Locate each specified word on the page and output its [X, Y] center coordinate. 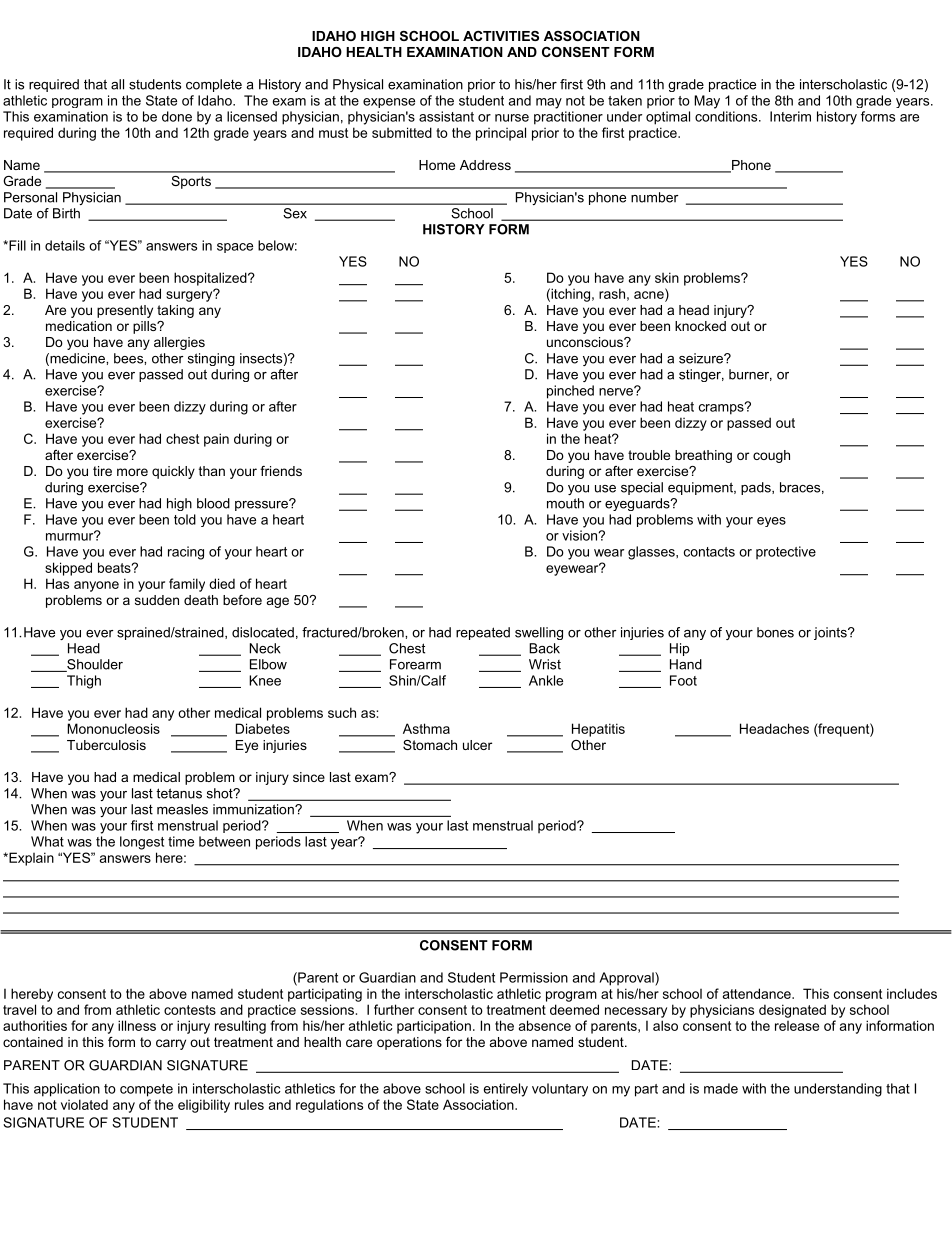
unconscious [586, 342]
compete [146, 1090]
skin [667, 277]
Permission [534, 977]
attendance [758, 993]
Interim [790, 116]
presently [125, 311]
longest [142, 843]
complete [214, 85]
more [132, 472]
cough [771, 456]
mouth [565, 503]
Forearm [415, 664]
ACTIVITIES [501, 36]
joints [831, 633]
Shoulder [94, 665]
